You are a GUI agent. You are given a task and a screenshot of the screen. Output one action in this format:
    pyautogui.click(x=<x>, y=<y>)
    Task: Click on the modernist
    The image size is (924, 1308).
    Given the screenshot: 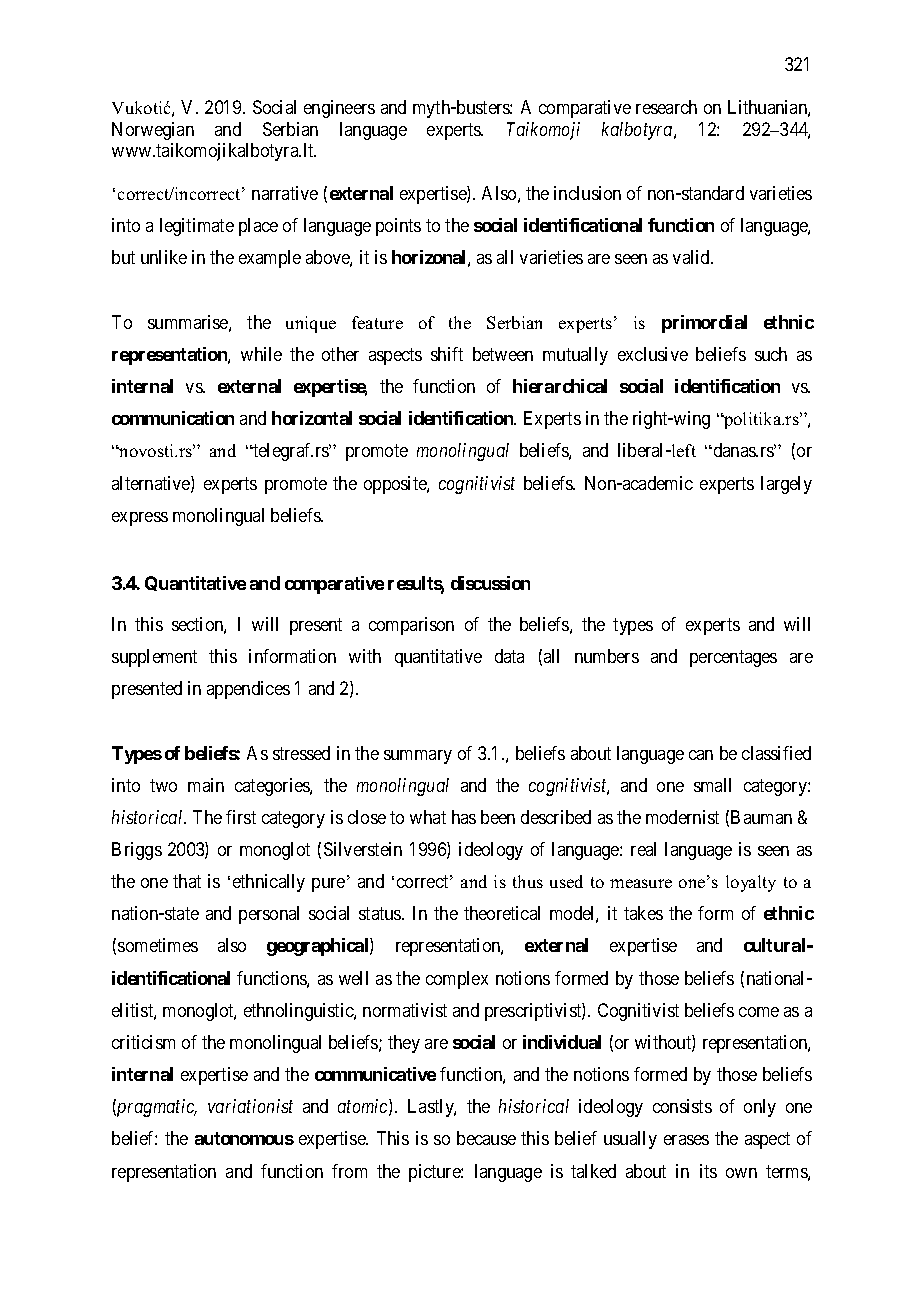 What is the action you would take?
    pyautogui.click(x=682, y=817)
